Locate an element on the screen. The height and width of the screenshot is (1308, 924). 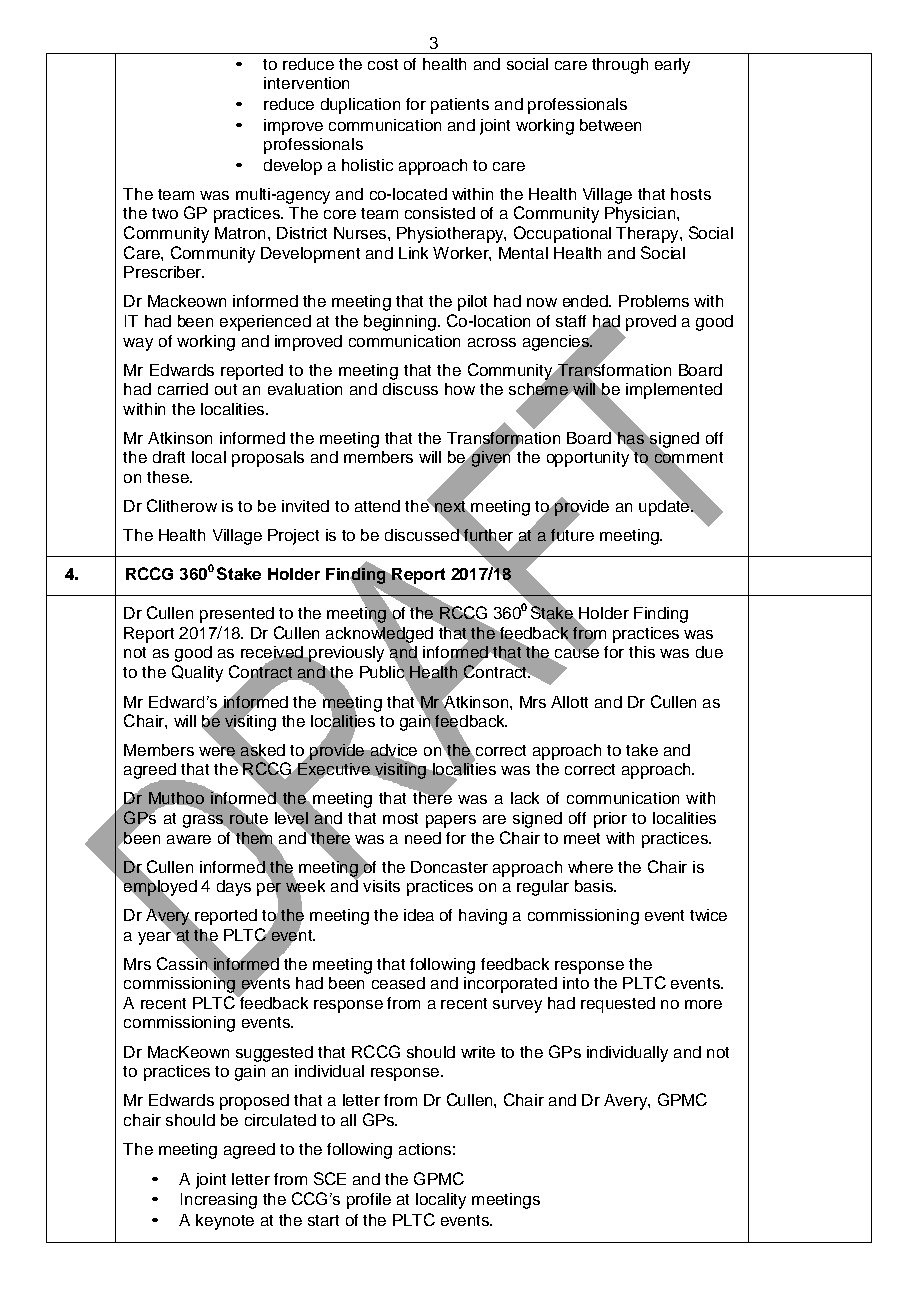
profile is located at coordinates (369, 1201).
